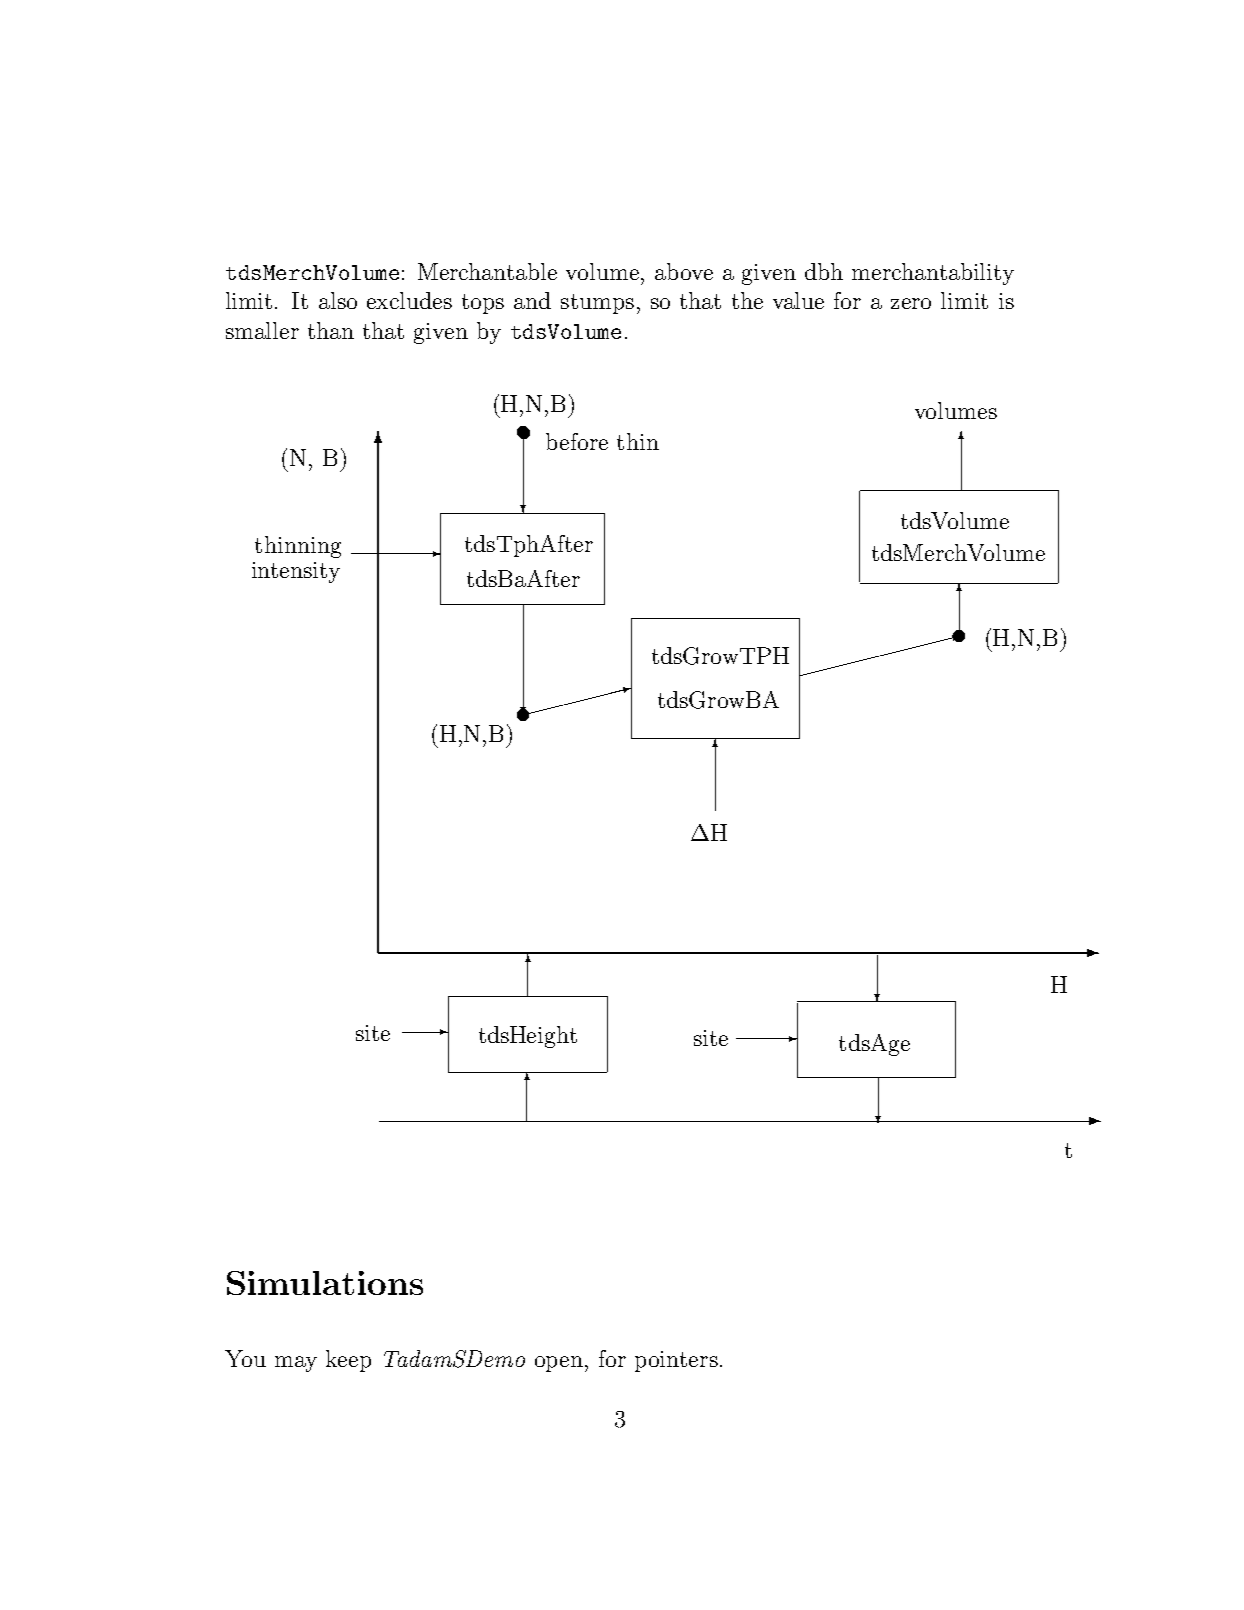 This document has width=1244, height=1610. Describe the element at coordinates (338, 300) in the document. I see `also` at that location.
